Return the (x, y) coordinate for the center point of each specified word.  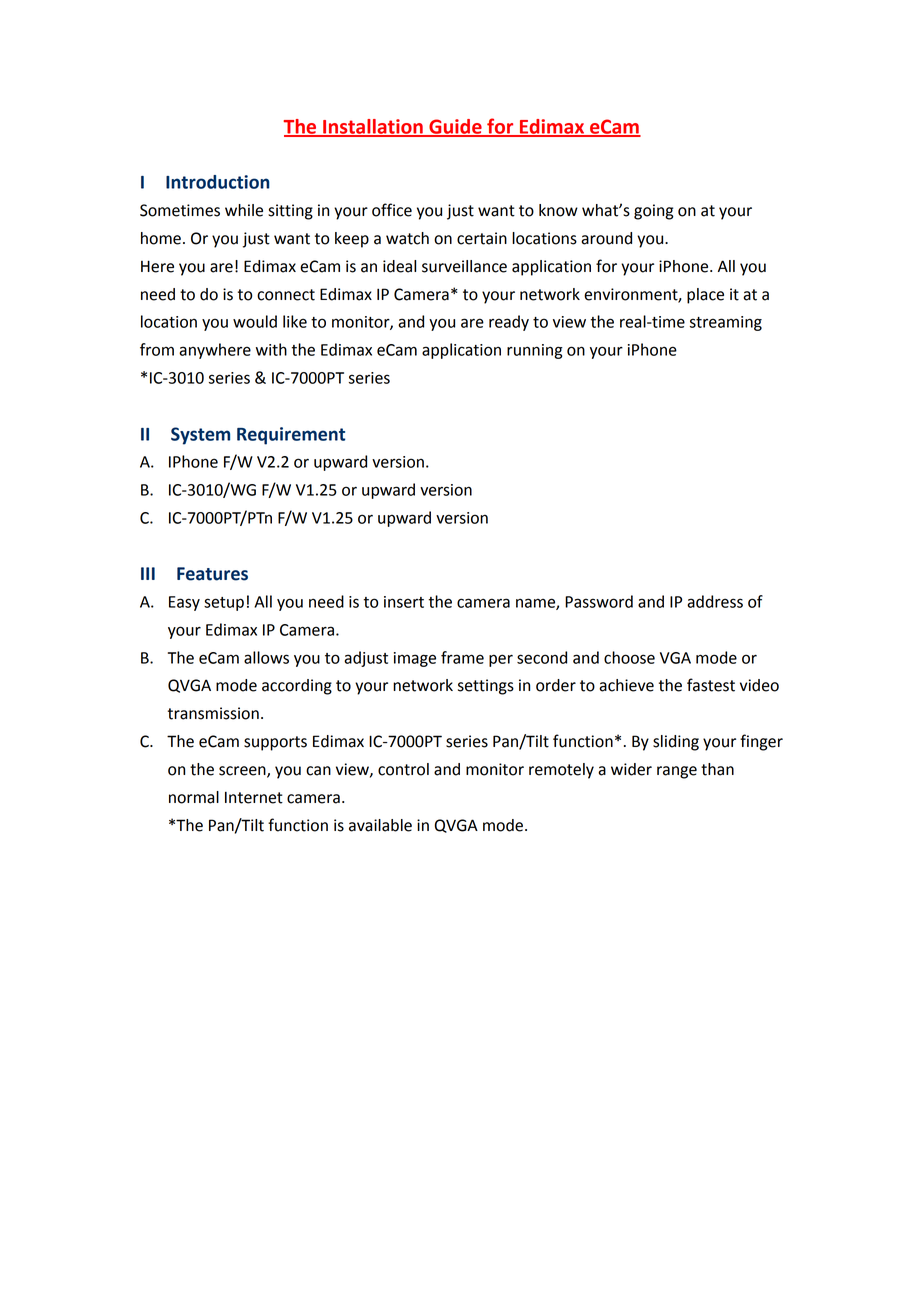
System (200, 436)
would (255, 321)
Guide (455, 127)
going (653, 212)
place (705, 296)
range (677, 772)
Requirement (291, 436)
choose (629, 657)
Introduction (218, 182)
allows (266, 657)
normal (194, 797)
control (403, 769)
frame (462, 657)
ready (509, 323)
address (715, 601)
